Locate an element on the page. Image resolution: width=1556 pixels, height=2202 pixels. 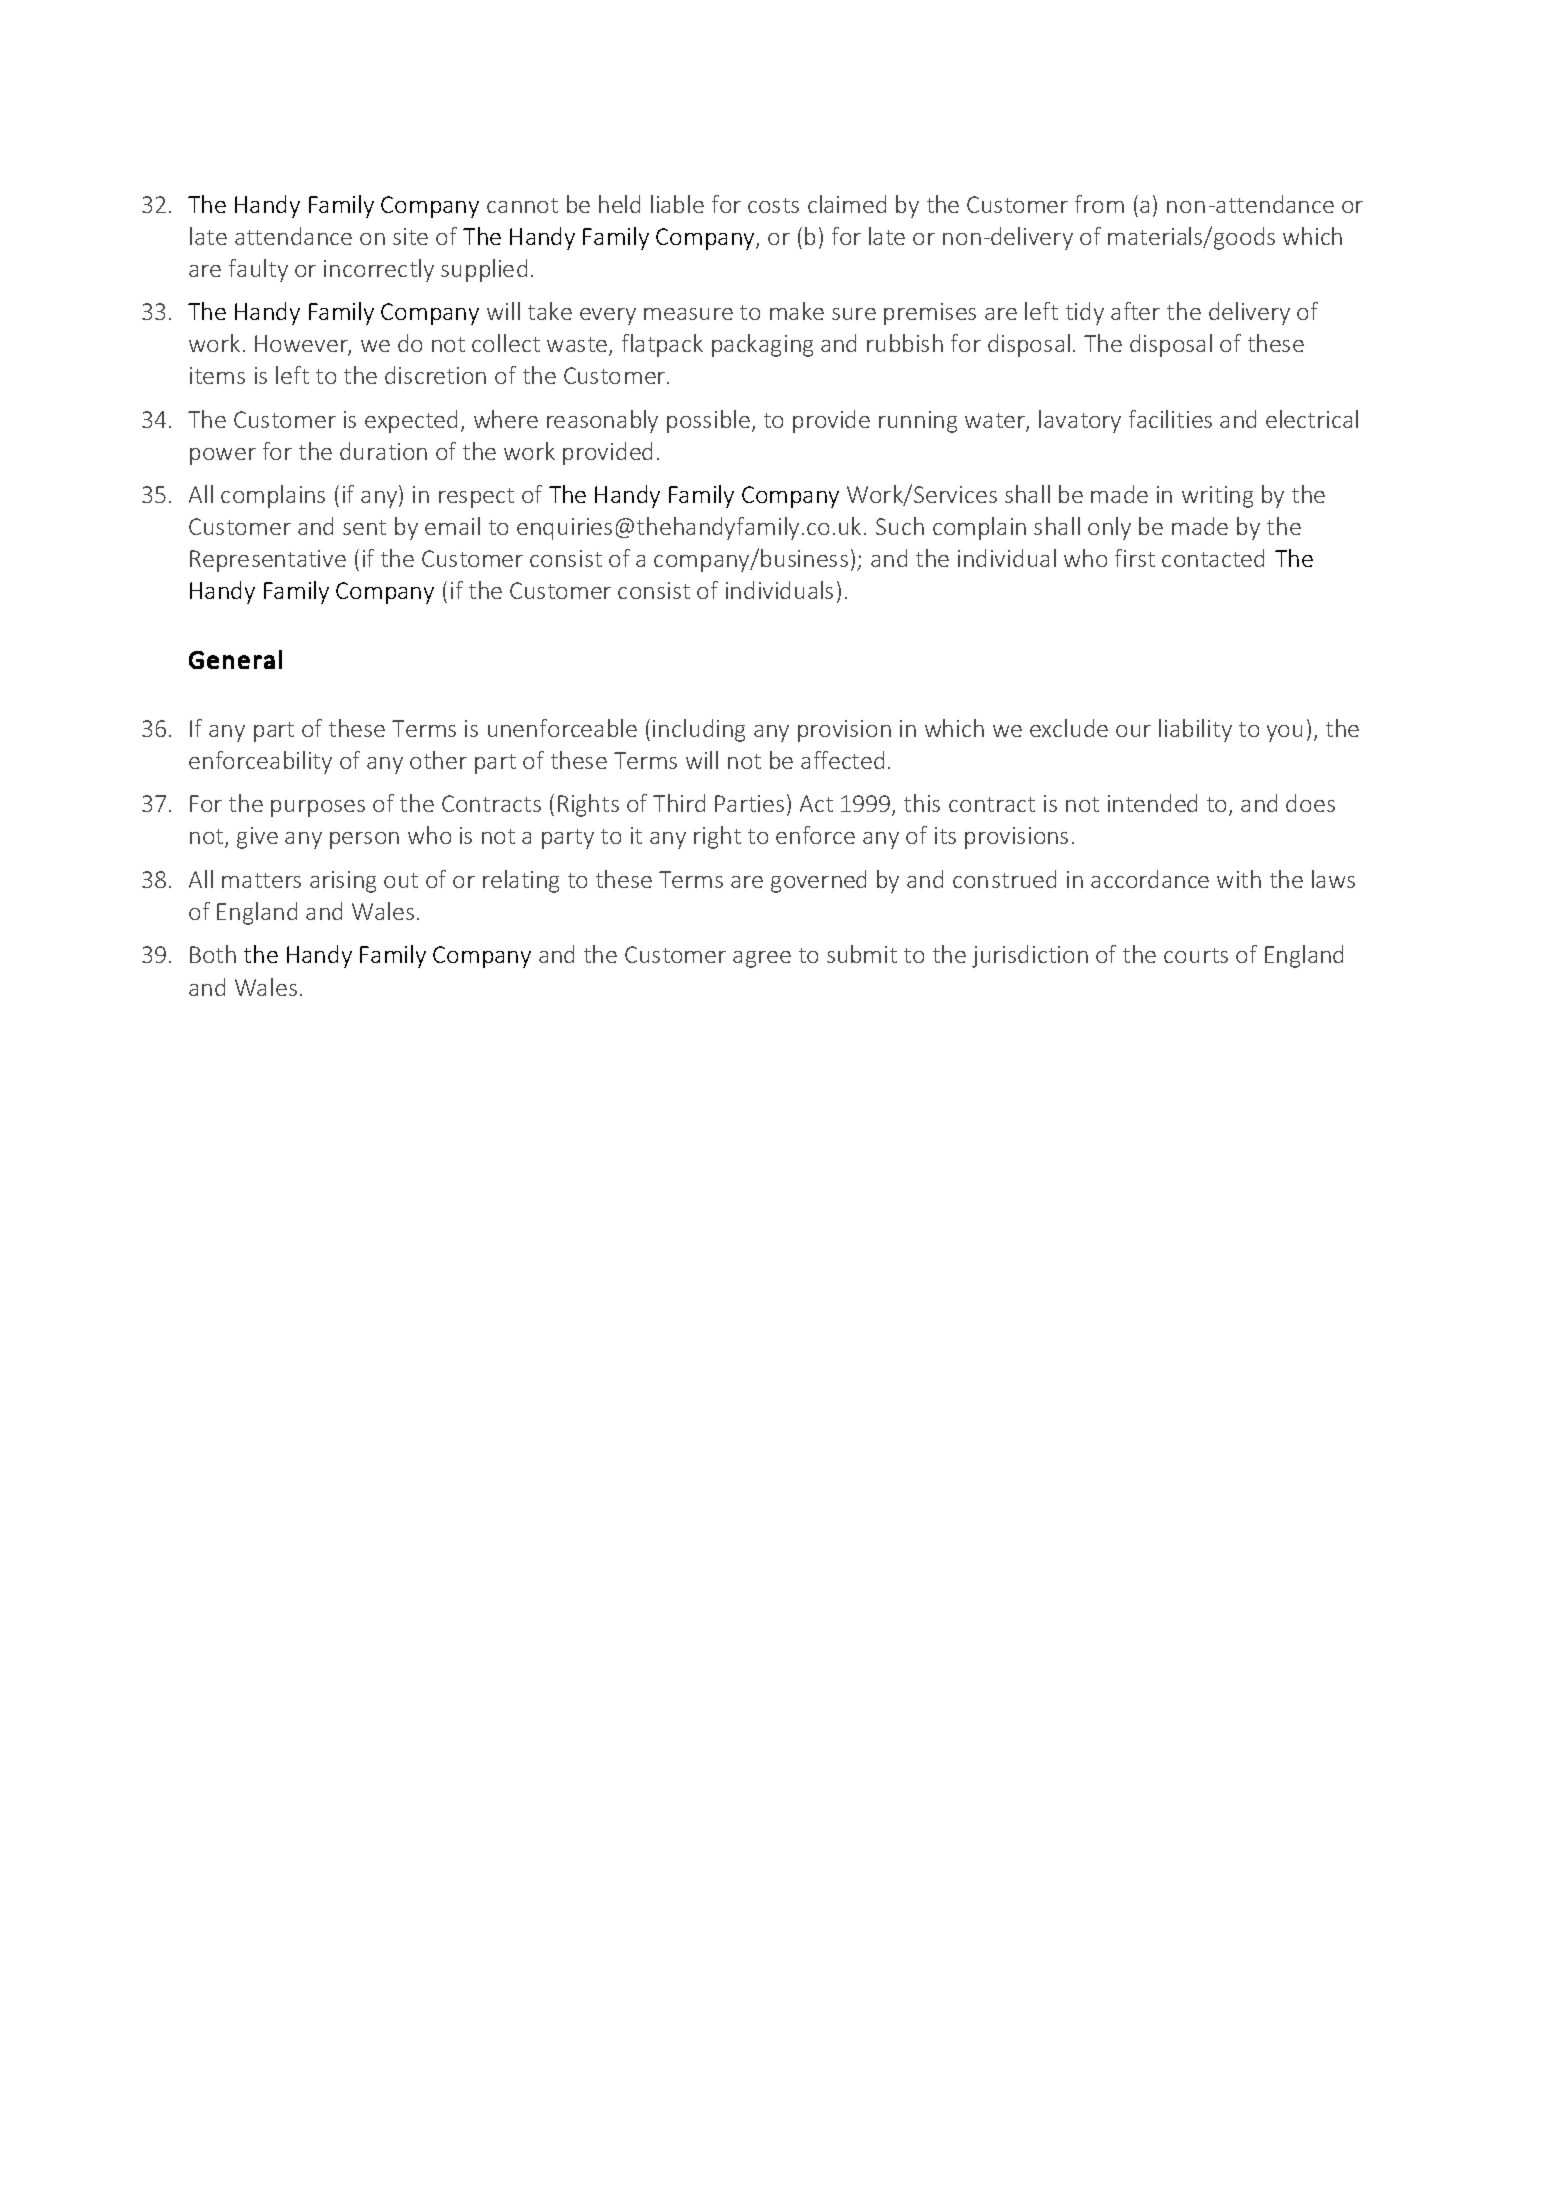
affected is located at coordinates (842, 760).
